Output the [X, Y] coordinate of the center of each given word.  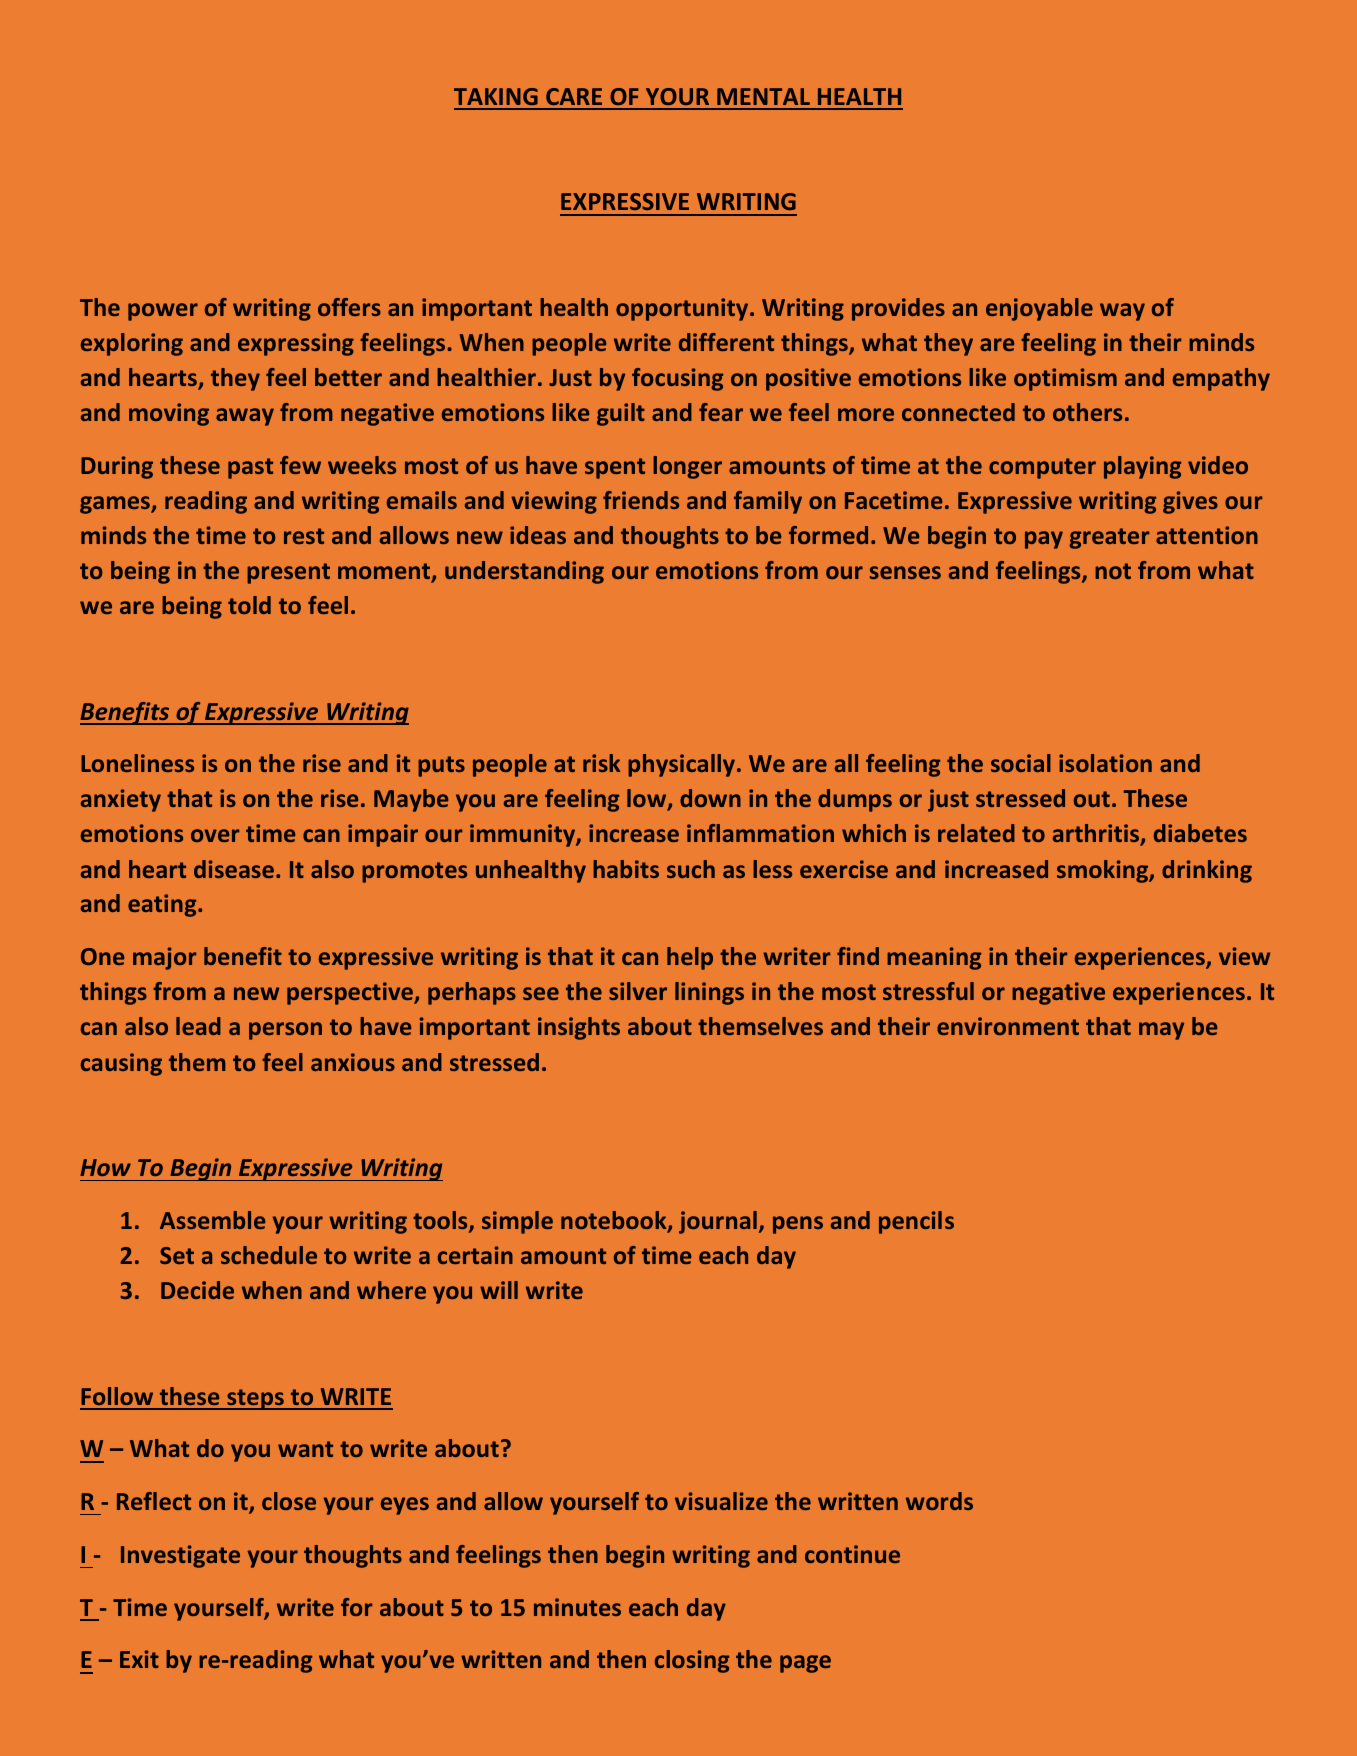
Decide [197, 1290]
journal [718, 1222]
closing [692, 1661]
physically [683, 765]
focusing [677, 379]
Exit [139, 1659]
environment [1008, 1026]
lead [198, 1026]
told [249, 605]
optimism [1065, 379]
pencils [916, 1222]
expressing [296, 344]
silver [638, 991]
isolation [1105, 763]
